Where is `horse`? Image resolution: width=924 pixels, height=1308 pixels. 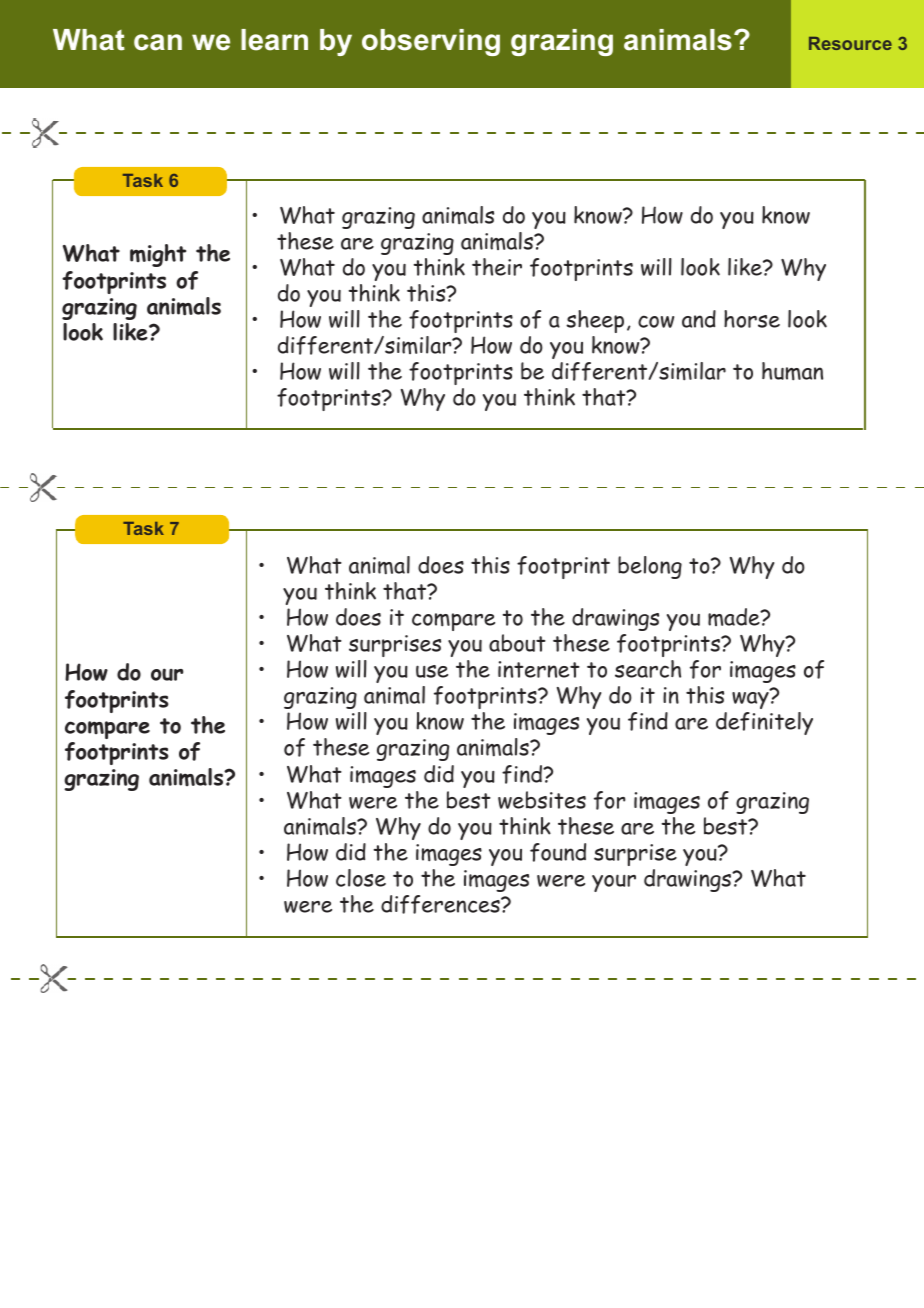 horse is located at coordinates (752, 319).
